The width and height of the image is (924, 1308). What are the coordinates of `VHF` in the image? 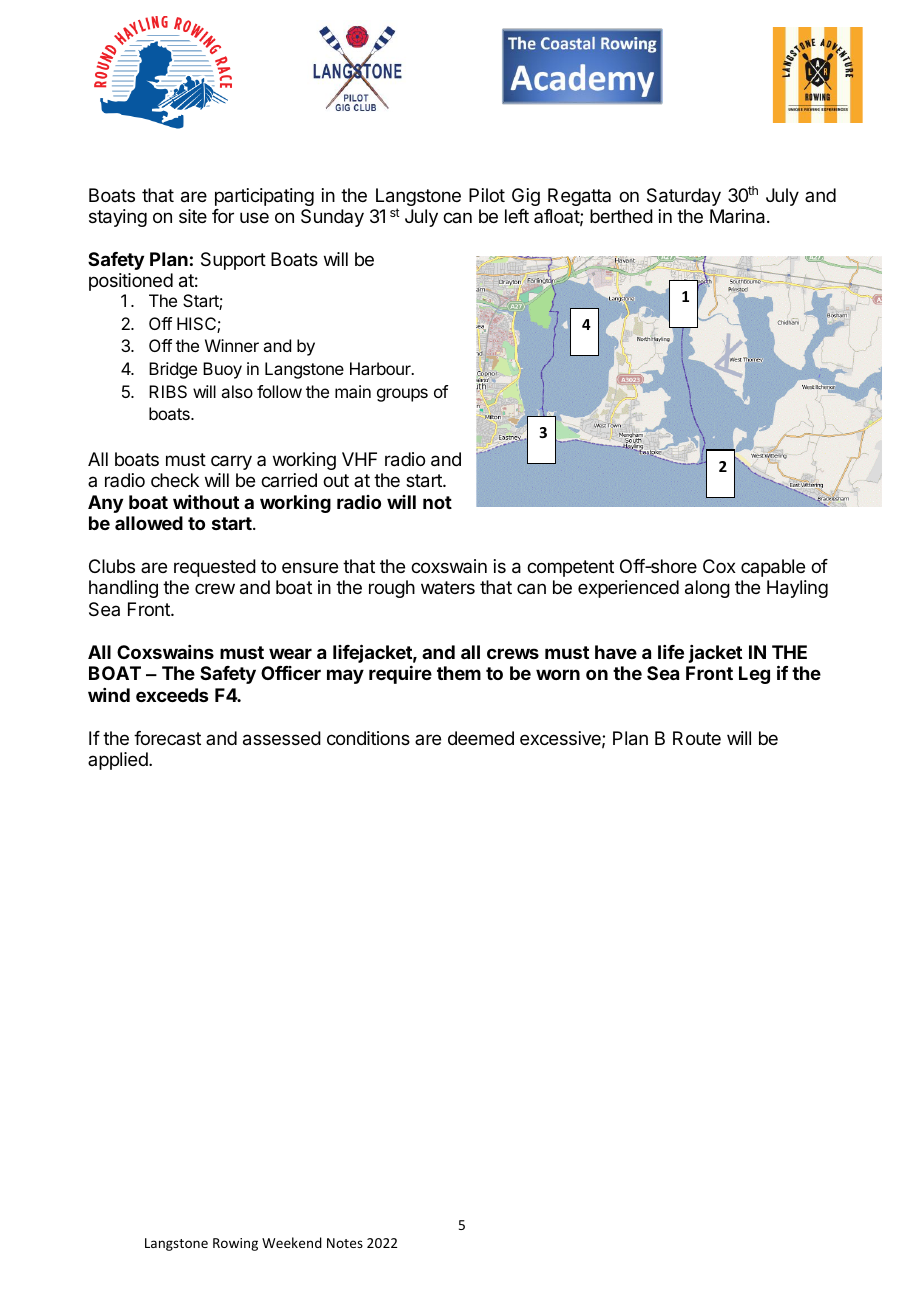 It's located at (359, 459).
